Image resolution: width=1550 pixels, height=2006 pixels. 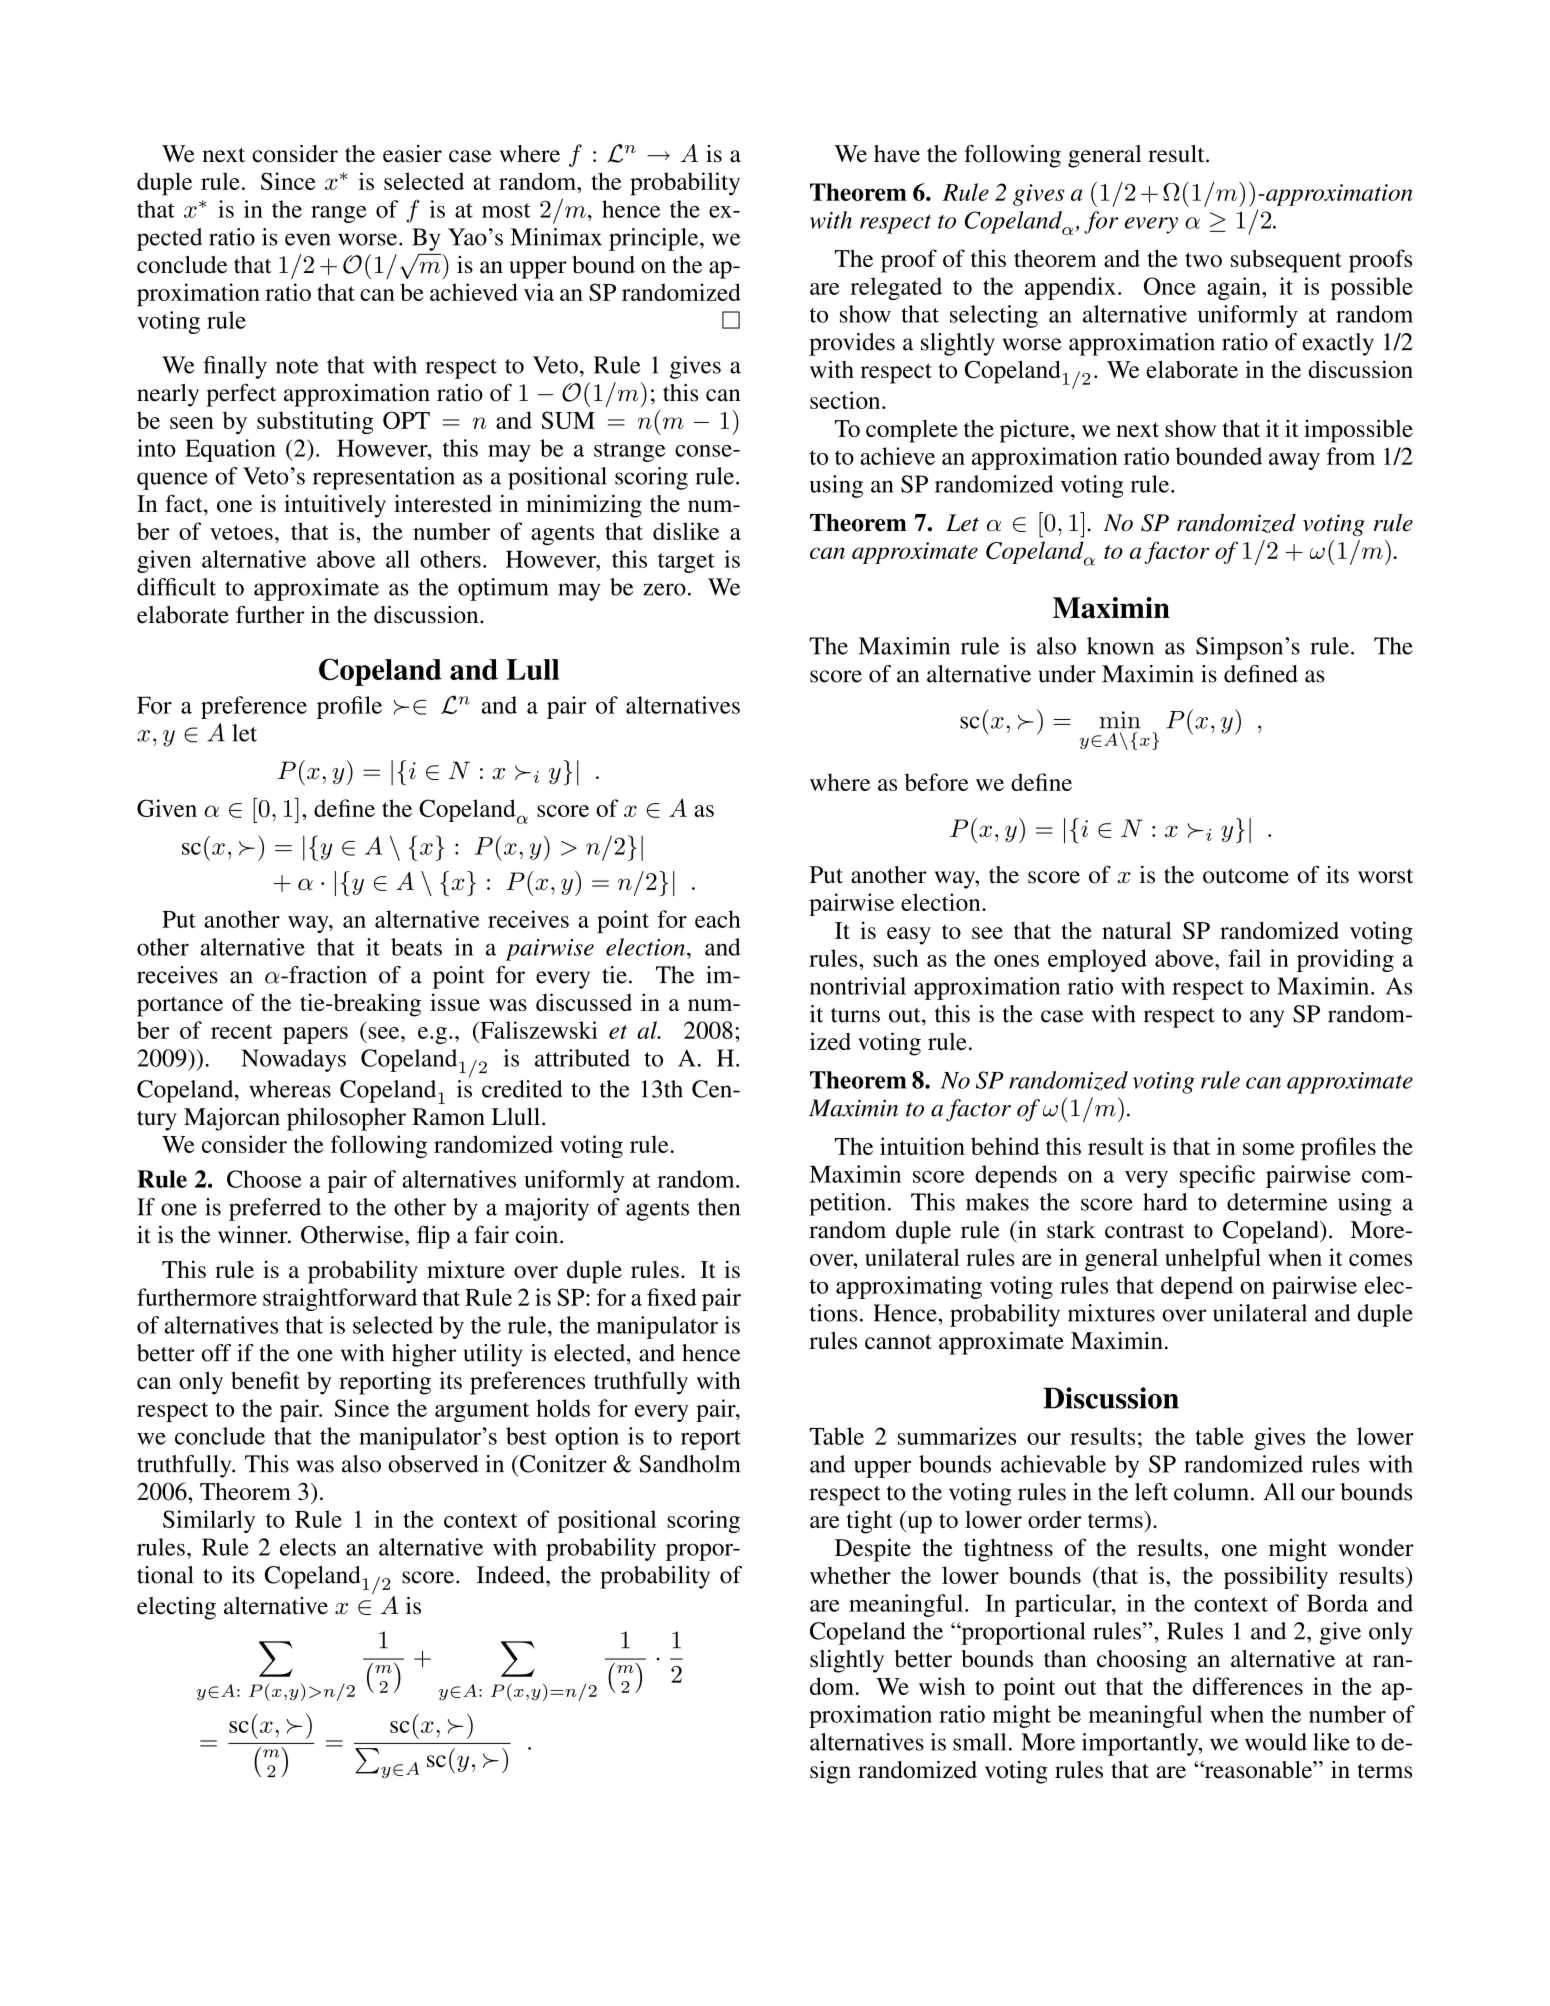 I want to click on unhelpful, so click(x=1213, y=1260).
